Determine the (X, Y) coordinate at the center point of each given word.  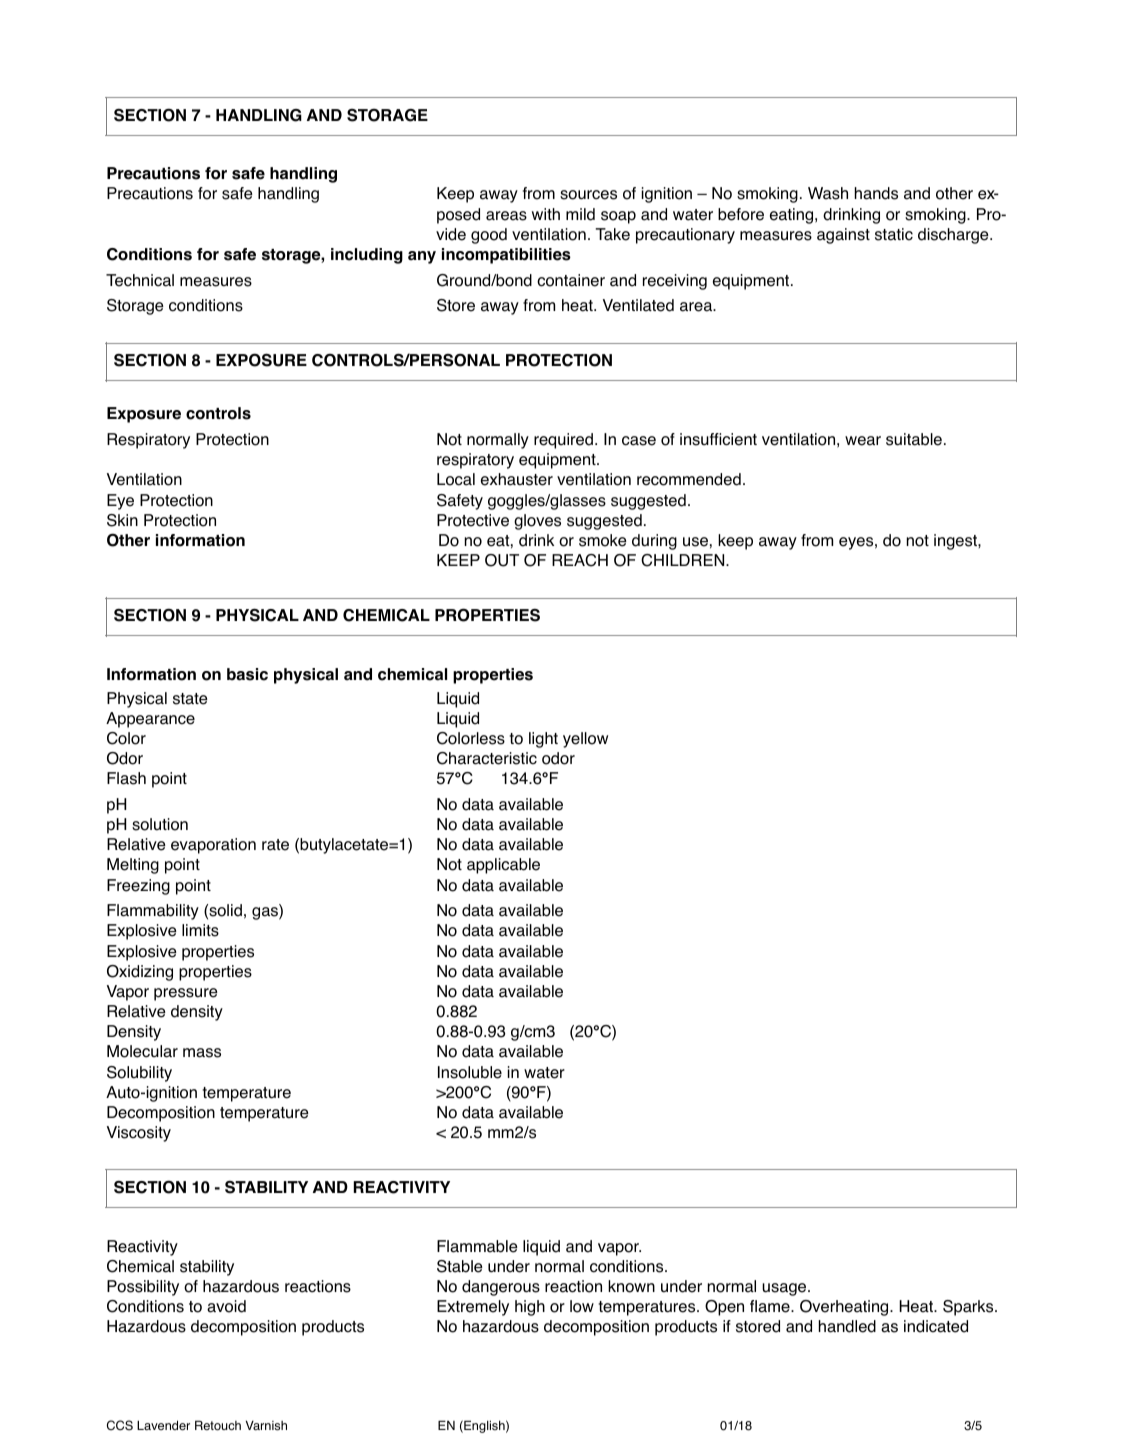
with (546, 214)
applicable (503, 866)
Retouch (218, 1425)
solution (160, 824)
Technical (140, 280)
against (843, 236)
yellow (585, 740)
